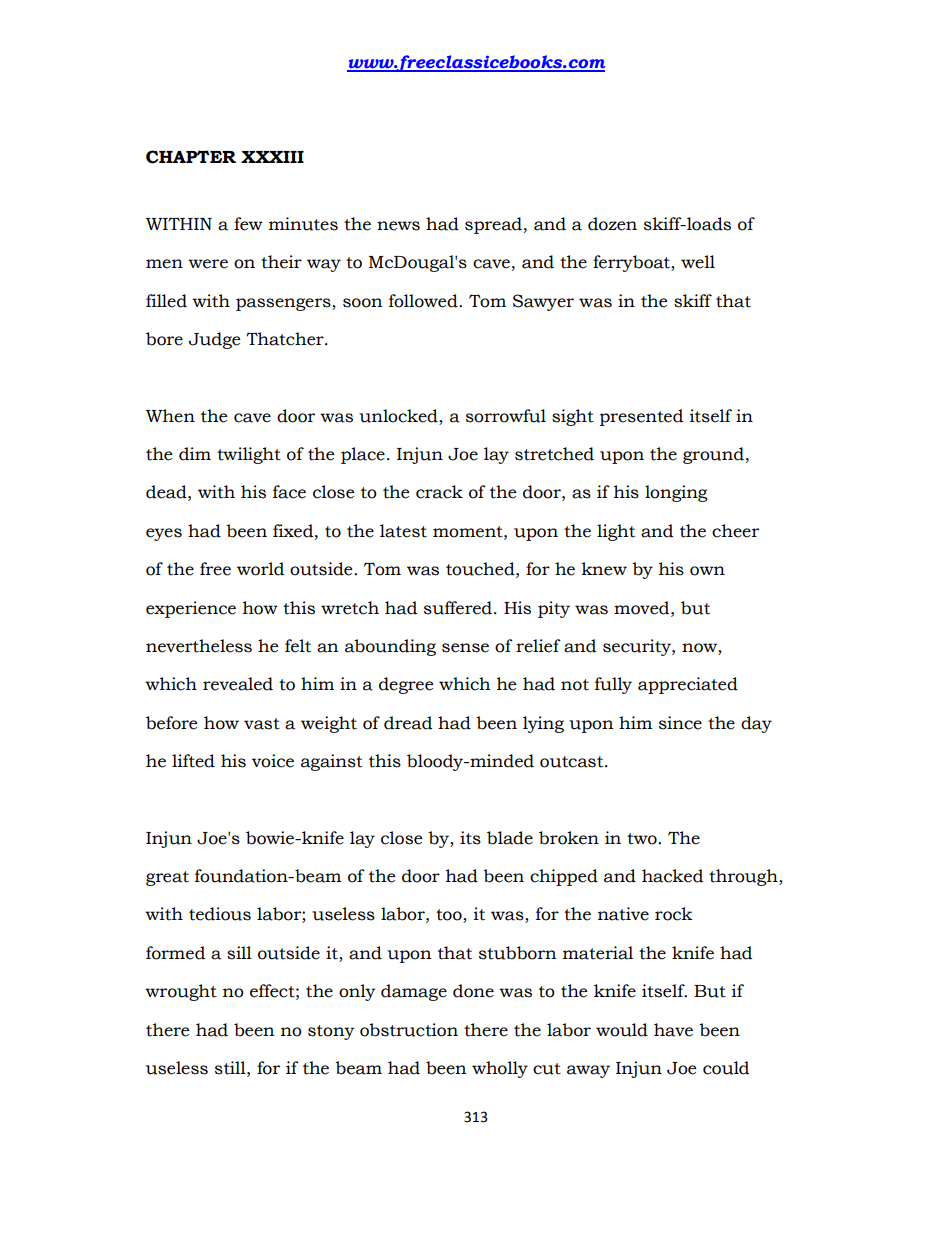 The height and width of the document is (1233, 952). I want to click on dozen, so click(612, 224).
